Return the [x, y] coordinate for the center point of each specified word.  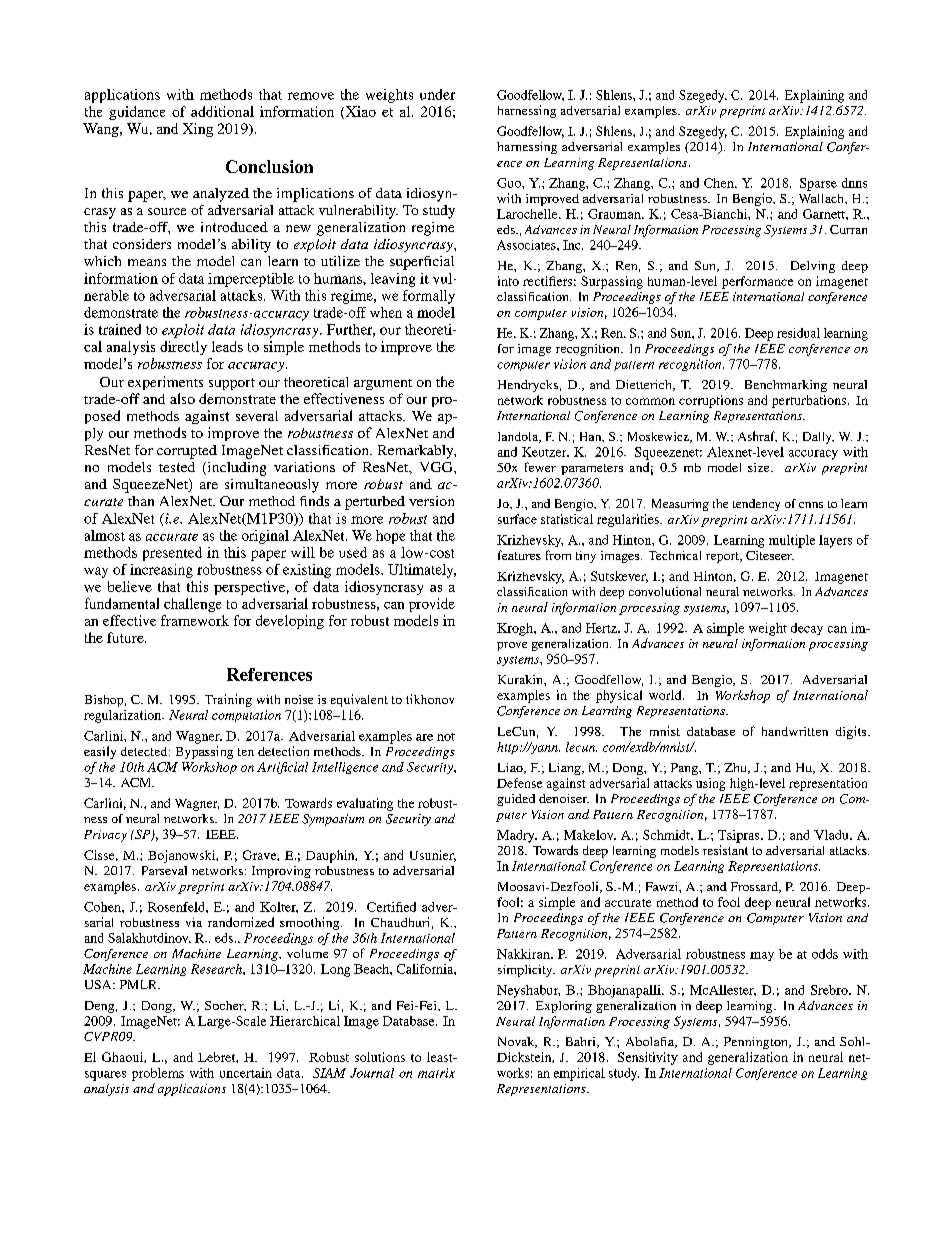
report [724, 557]
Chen [720, 183]
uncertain [246, 1073]
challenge [192, 605]
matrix [436, 1073]
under [437, 94]
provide [432, 605]
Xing [198, 130]
